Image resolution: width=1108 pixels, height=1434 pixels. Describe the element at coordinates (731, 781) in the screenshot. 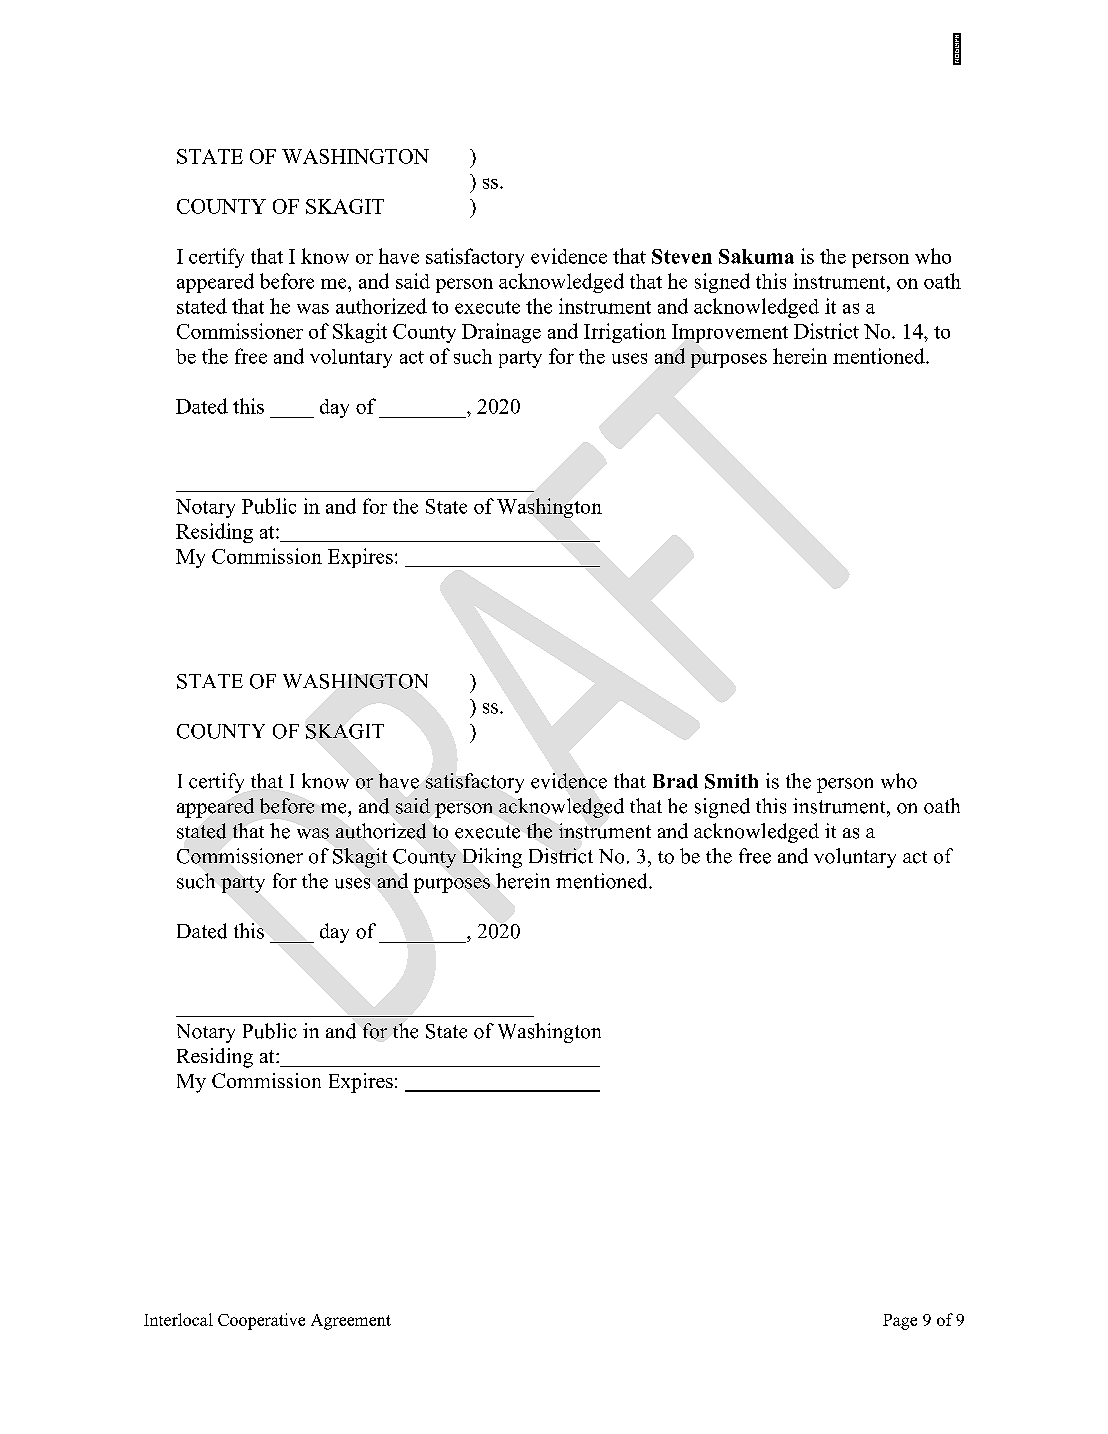

I see `Smith` at that location.
